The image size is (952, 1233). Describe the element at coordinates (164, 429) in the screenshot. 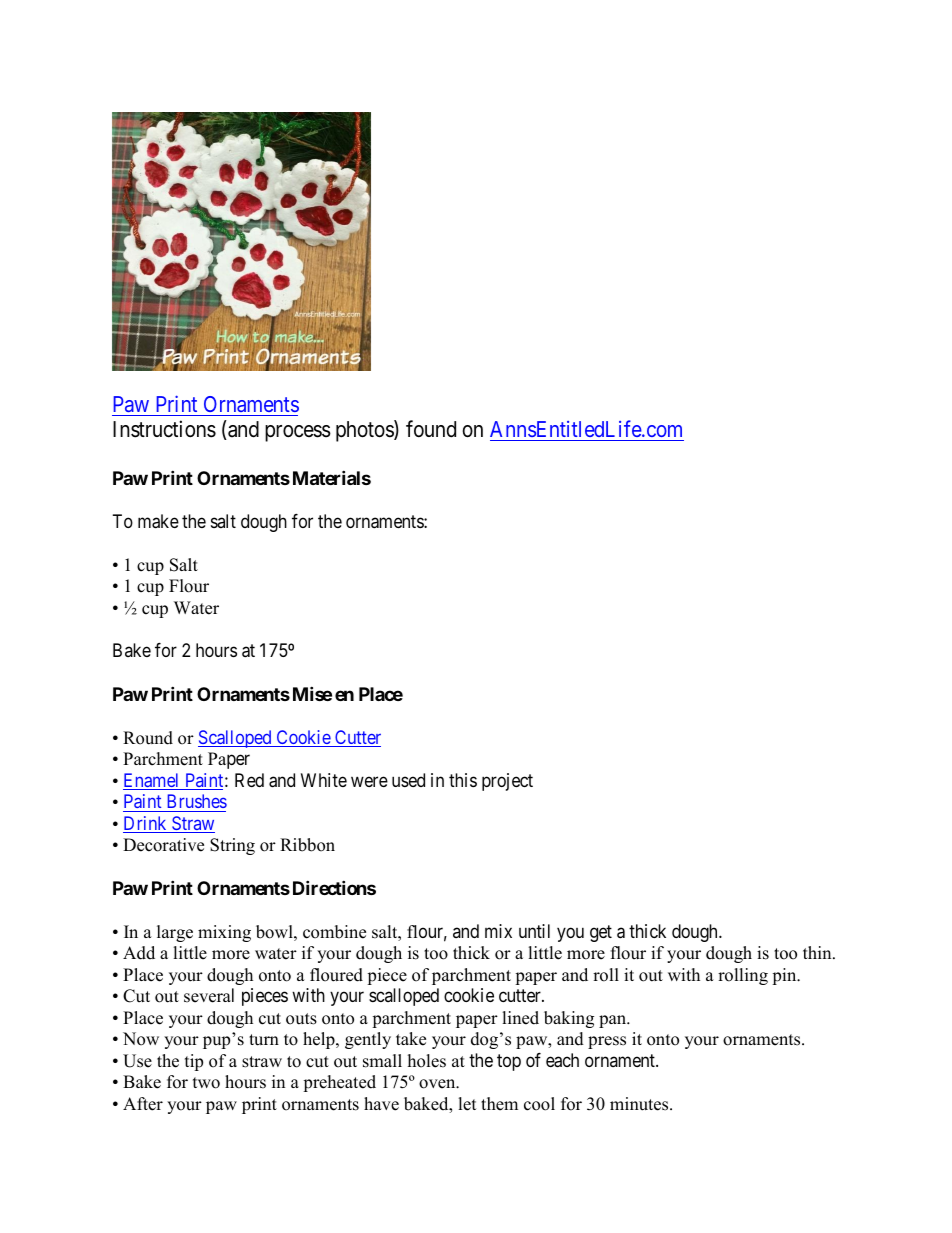

I see `Instructions` at that location.
